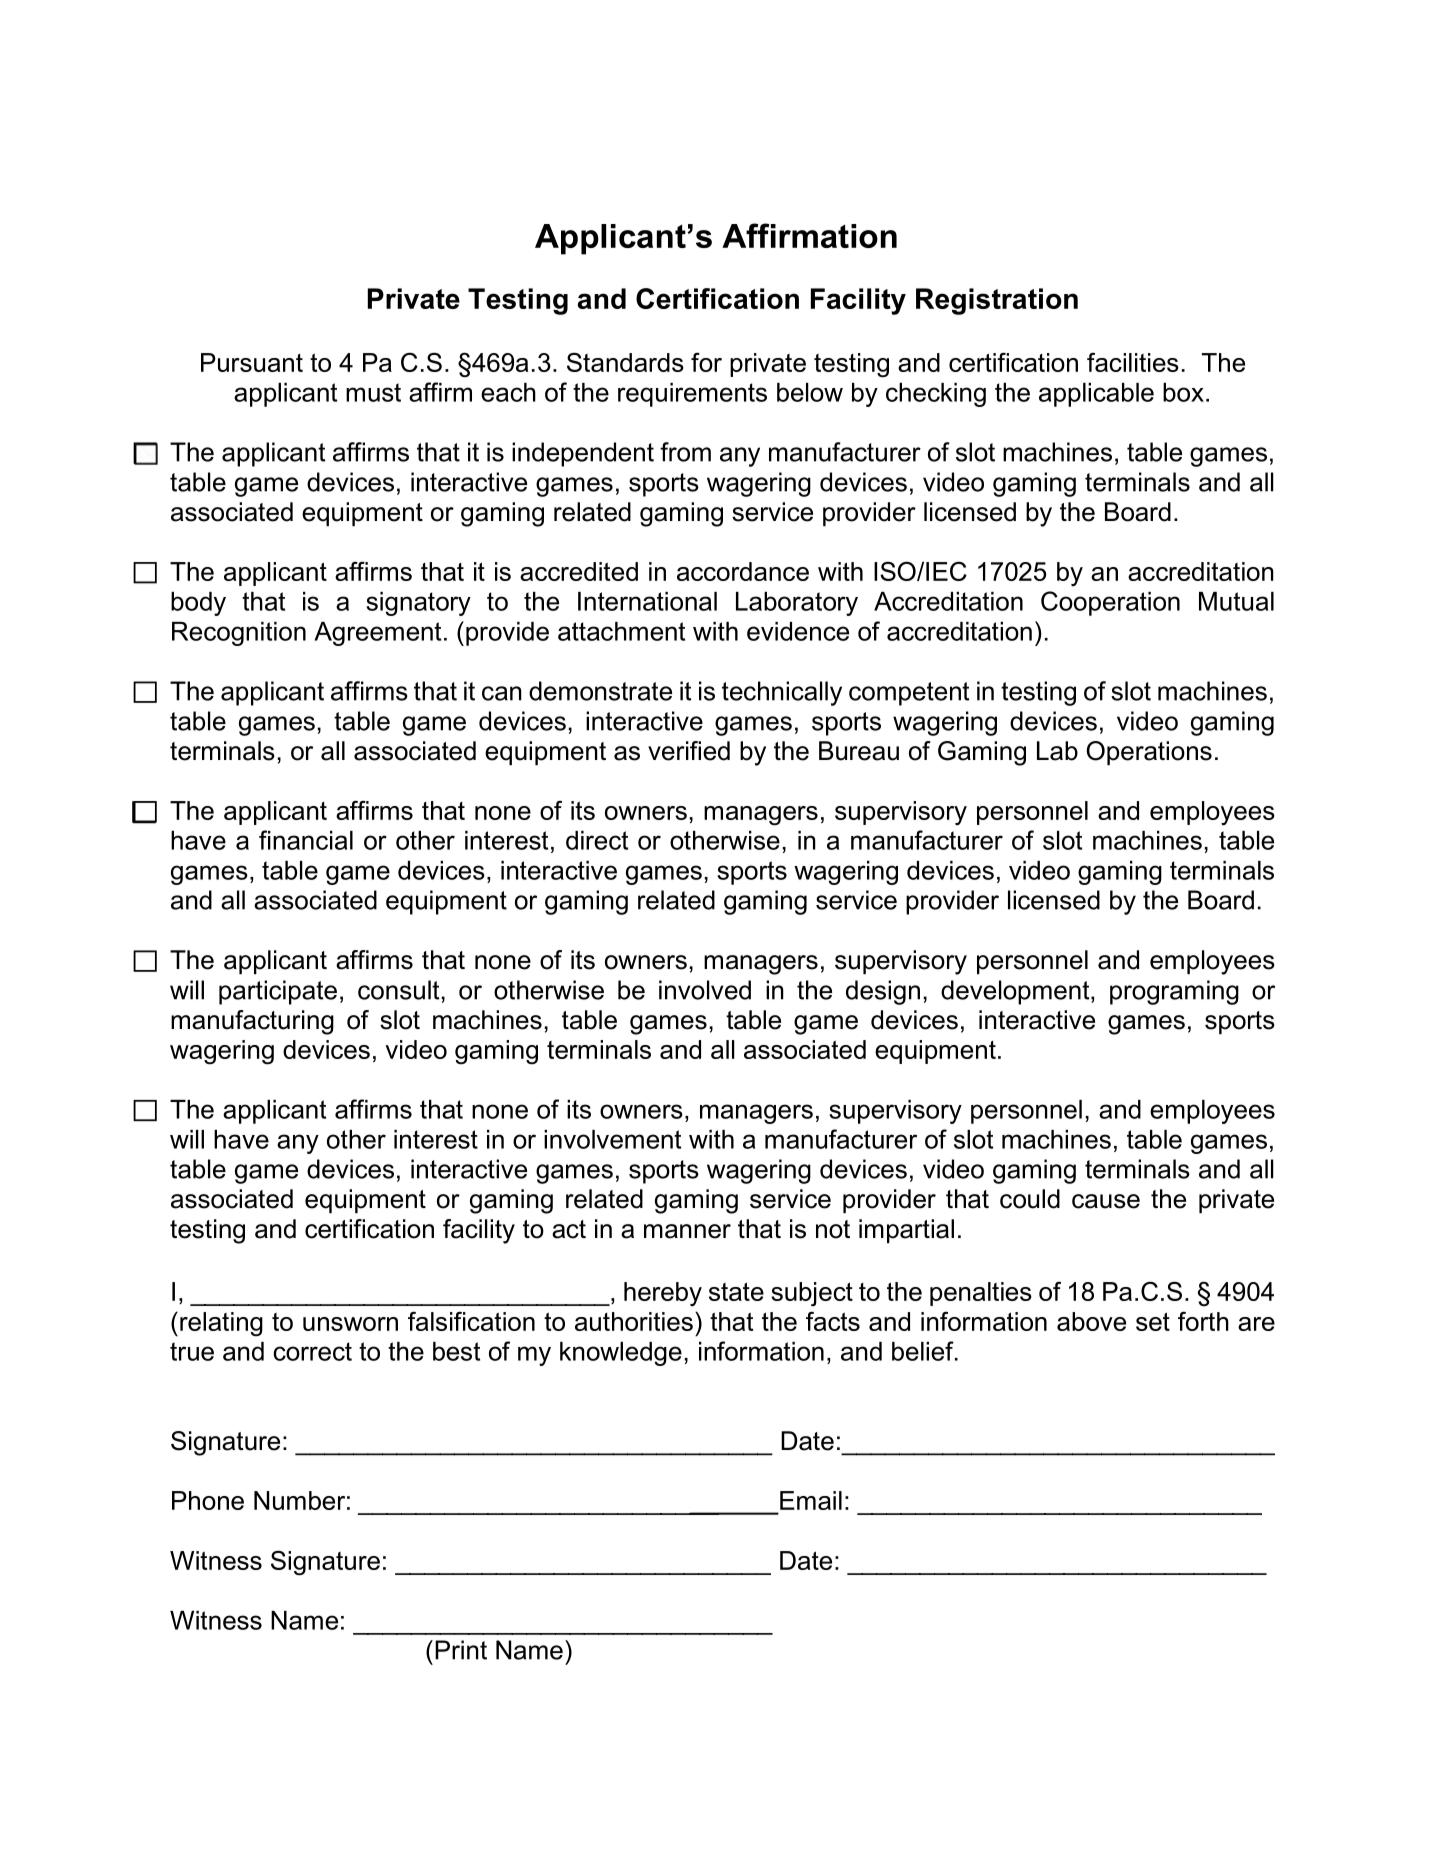 The height and width of the screenshot is (1871, 1445). Describe the element at coordinates (692, 395) in the screenshot. I see `requirements` at that location.
